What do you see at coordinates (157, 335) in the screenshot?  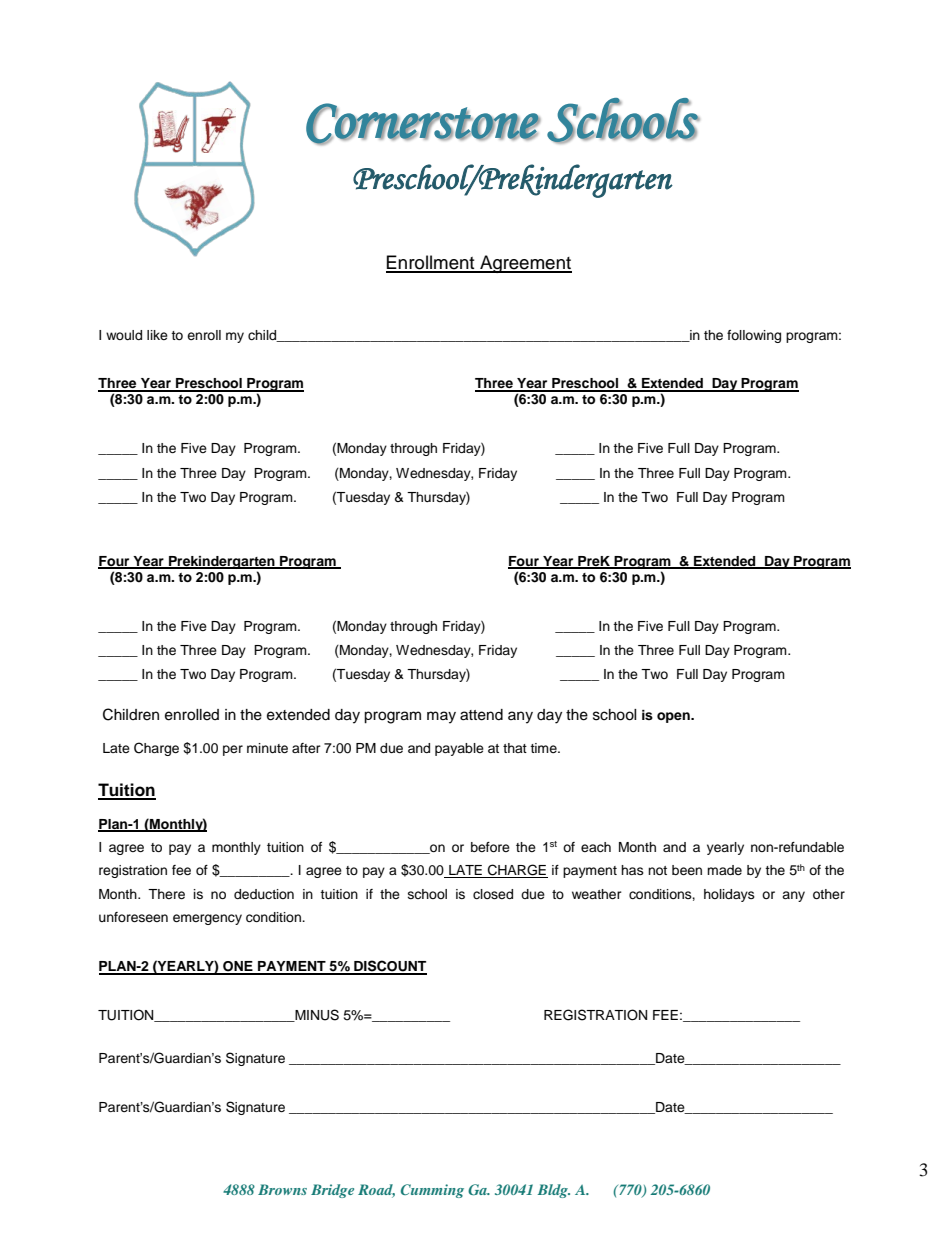 I see `like` at bounding box center [157, 335].
